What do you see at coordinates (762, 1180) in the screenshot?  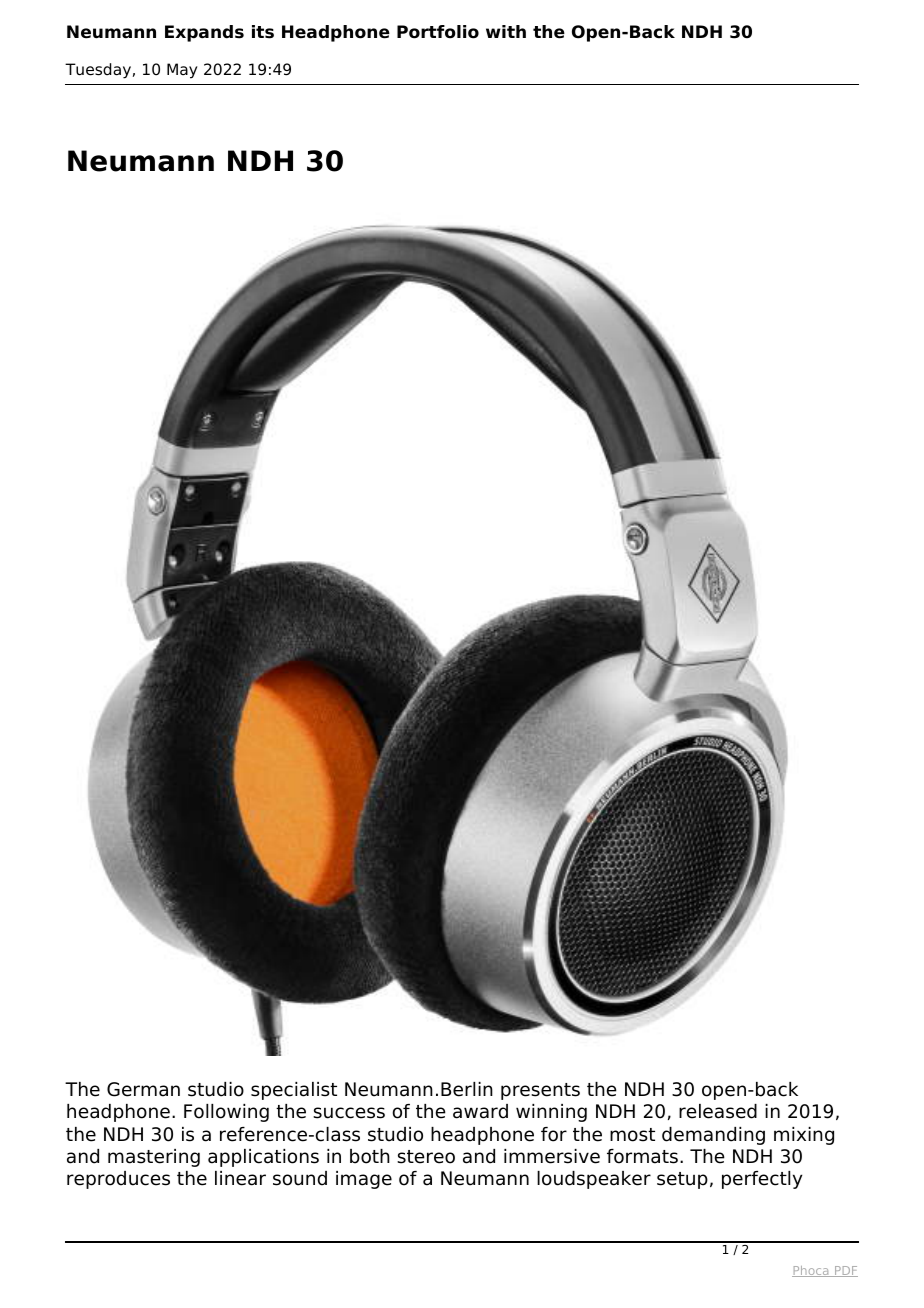 I see `perfectly` at bounding box center [762, 1180].
